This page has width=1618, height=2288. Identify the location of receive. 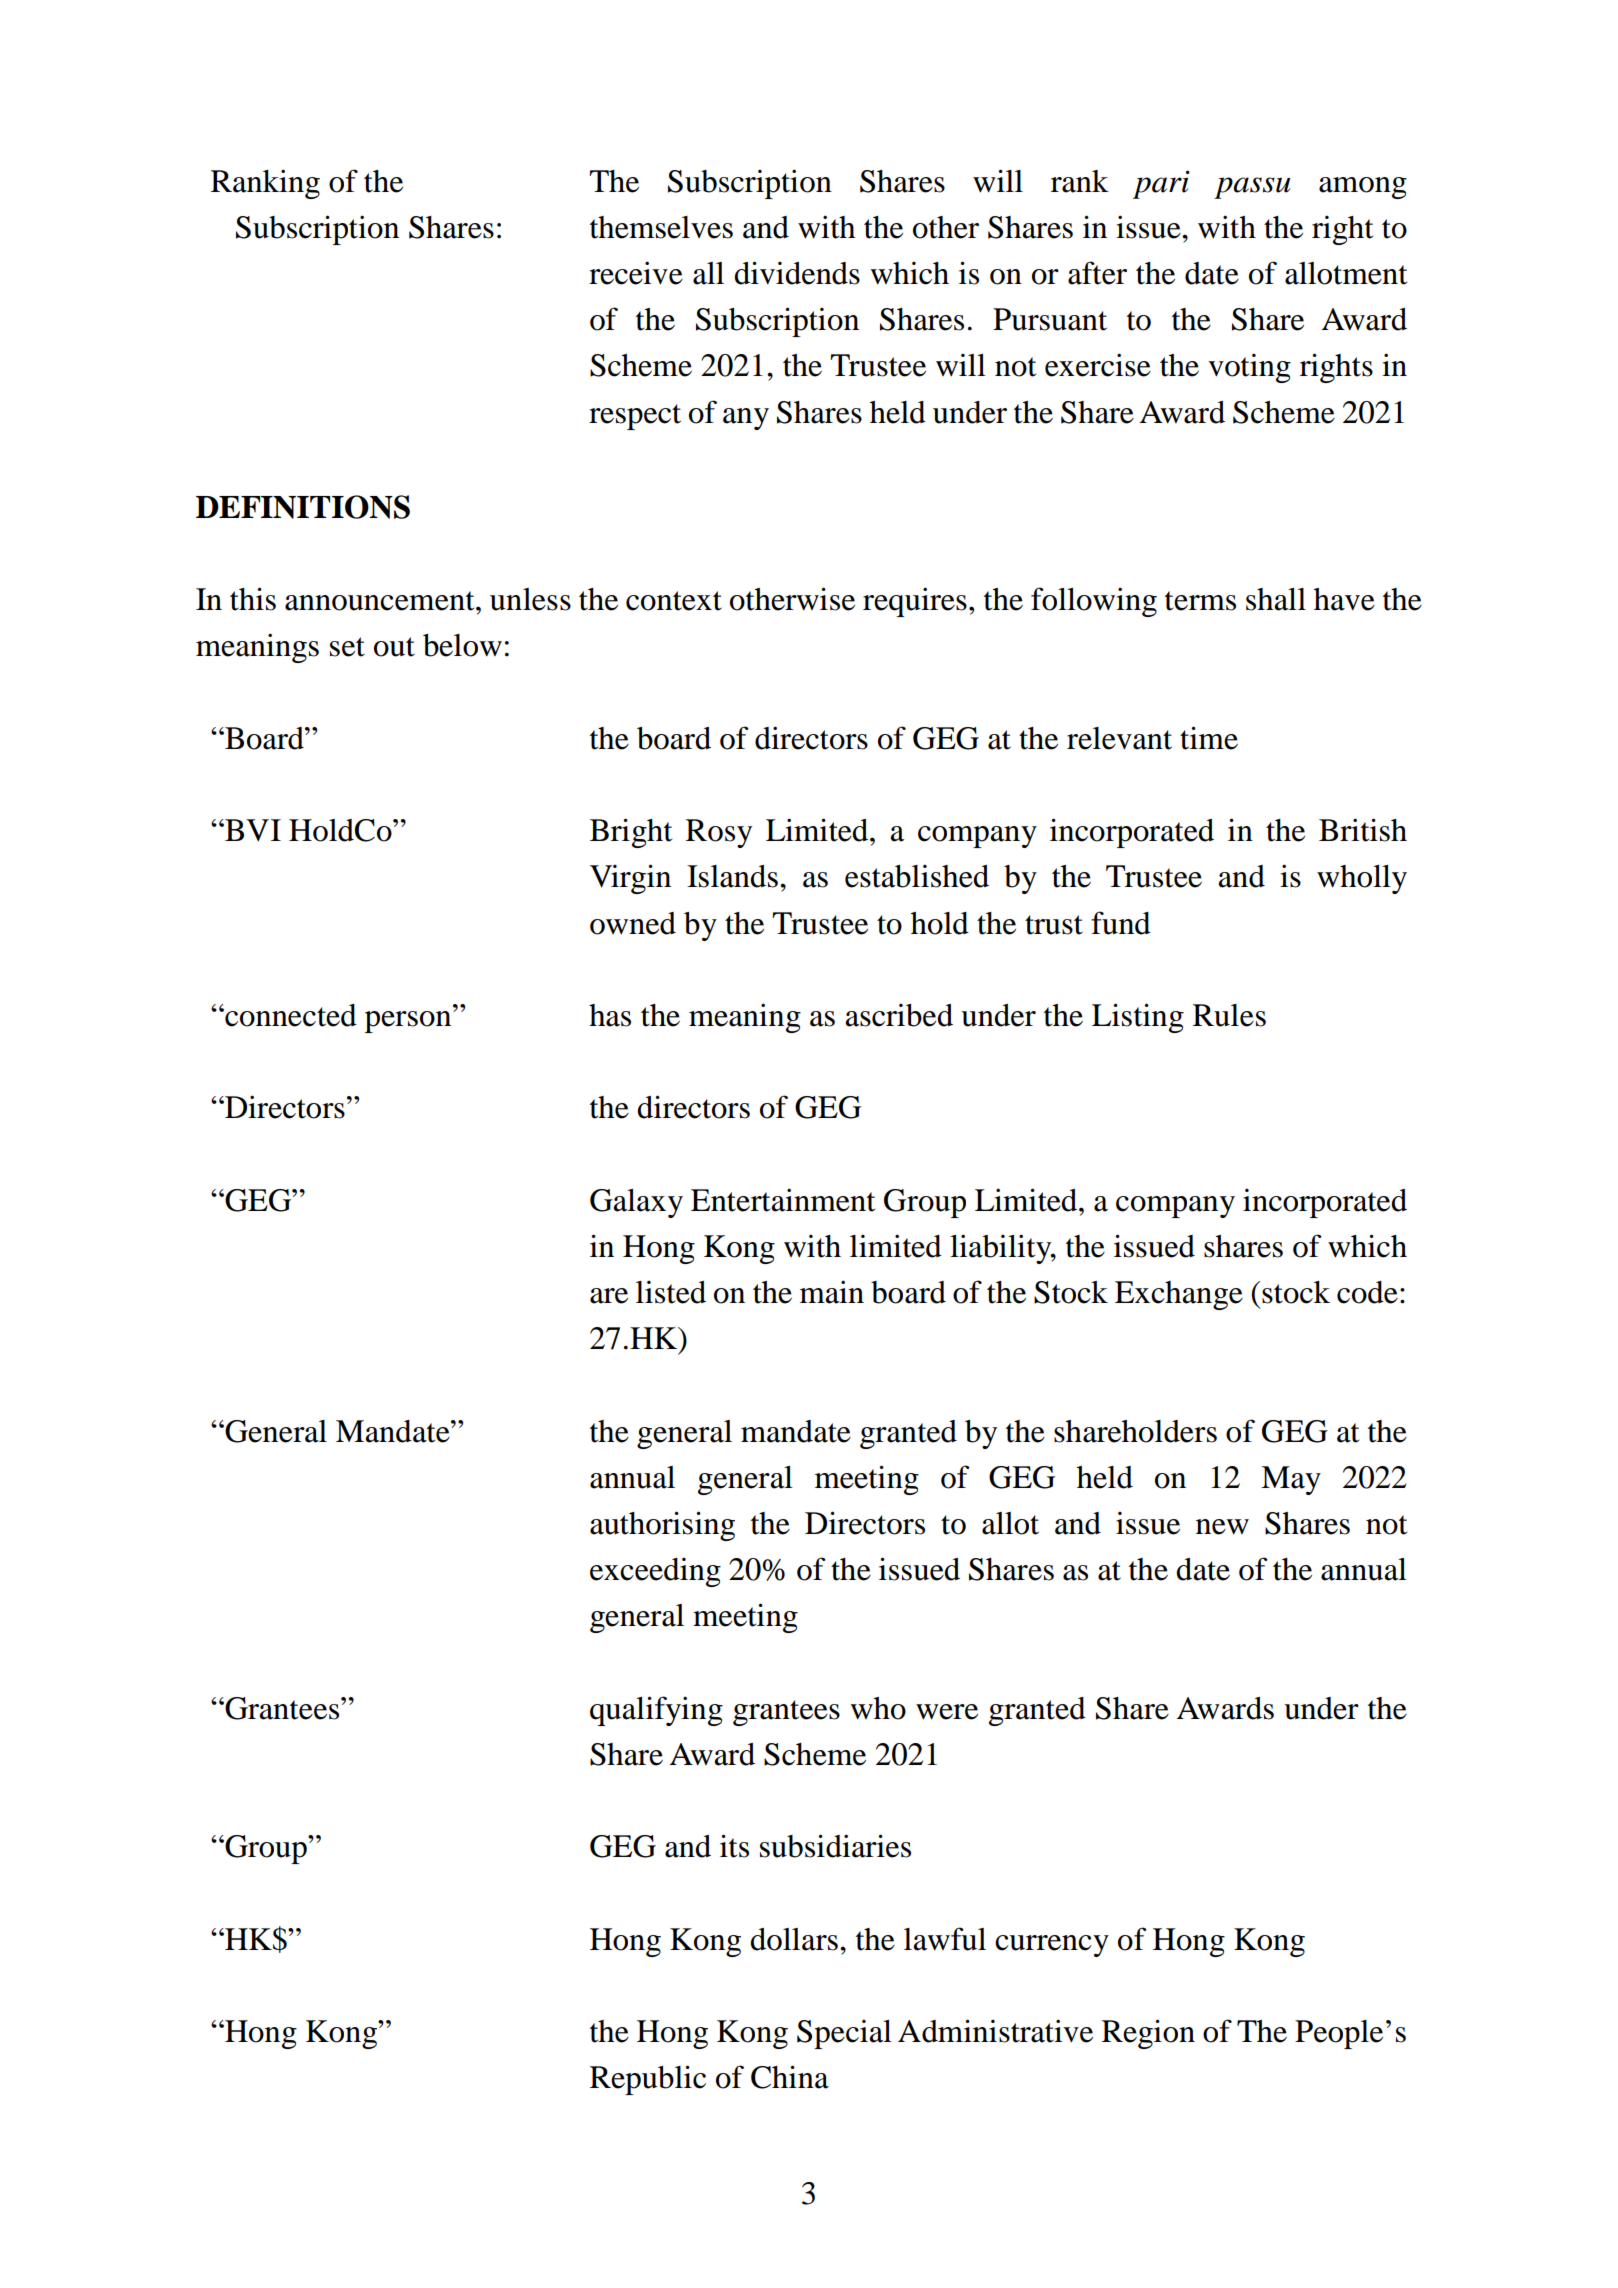
(636, 273).
